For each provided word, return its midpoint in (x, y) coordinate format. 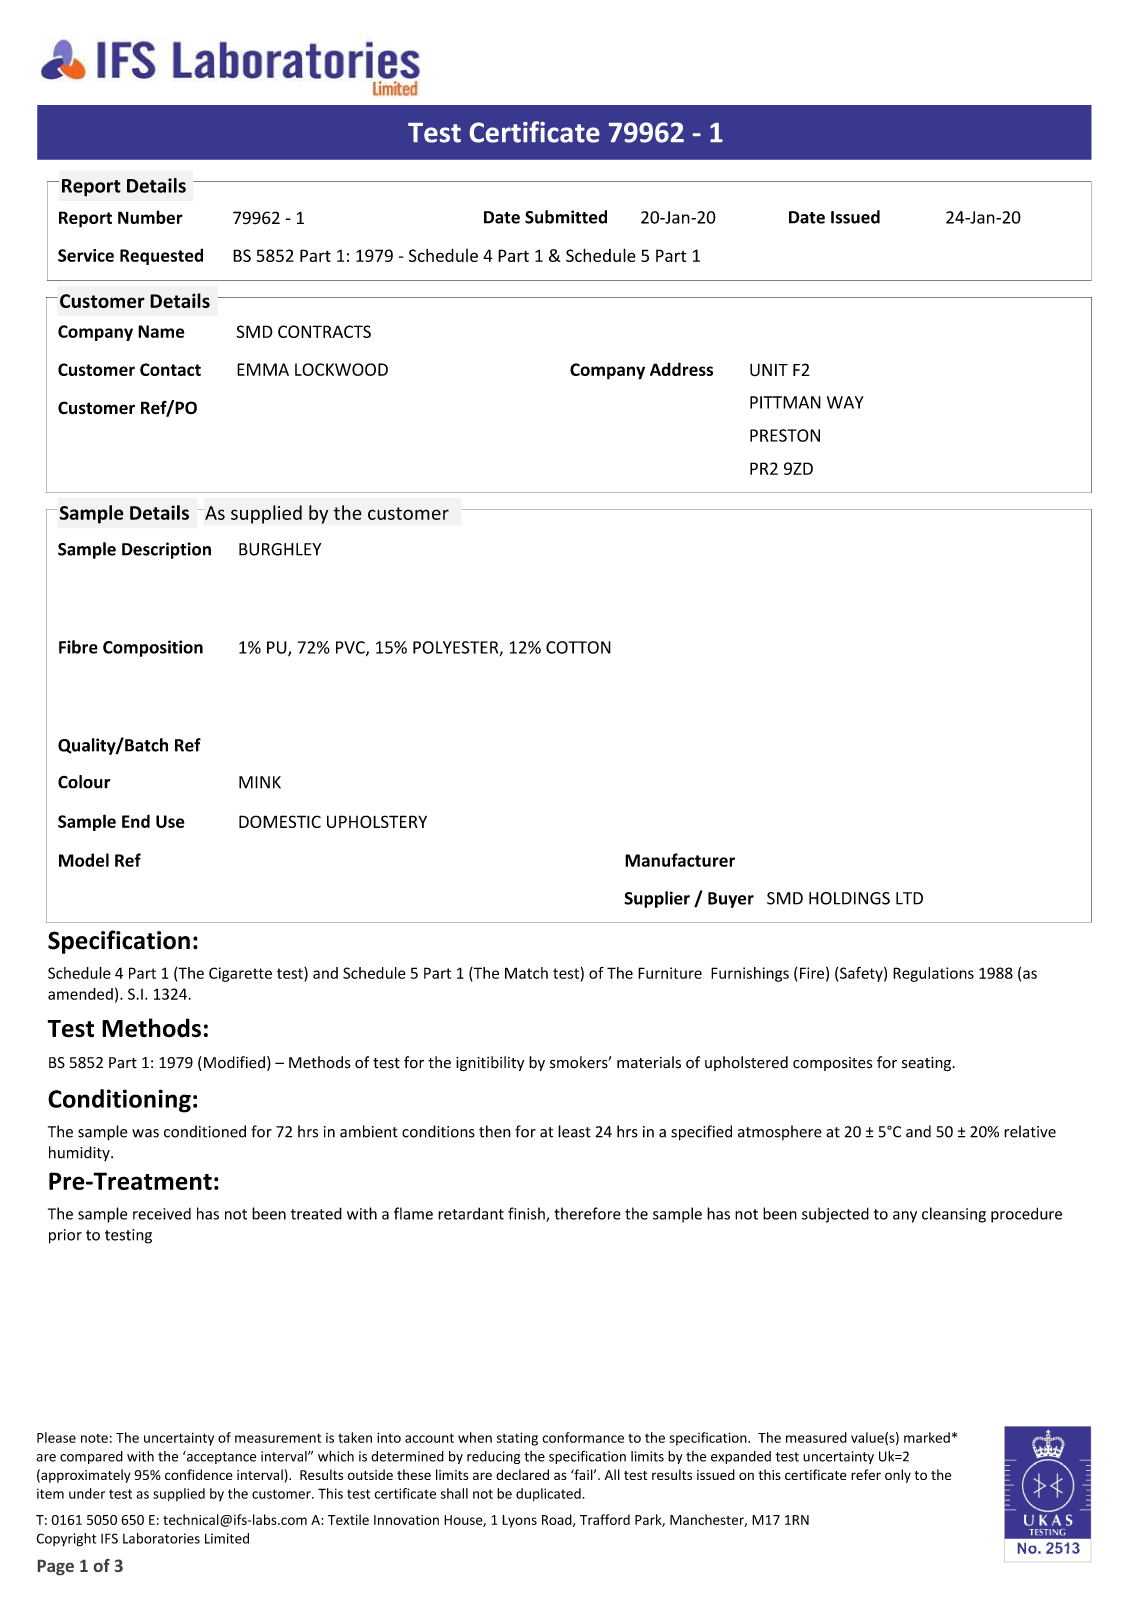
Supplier (657, 899)
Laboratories (161, 1538)
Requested (161, 256)
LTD (909, 898)
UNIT (769, 370)
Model (84, 860)
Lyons (519, 1521)
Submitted (566, 217)
